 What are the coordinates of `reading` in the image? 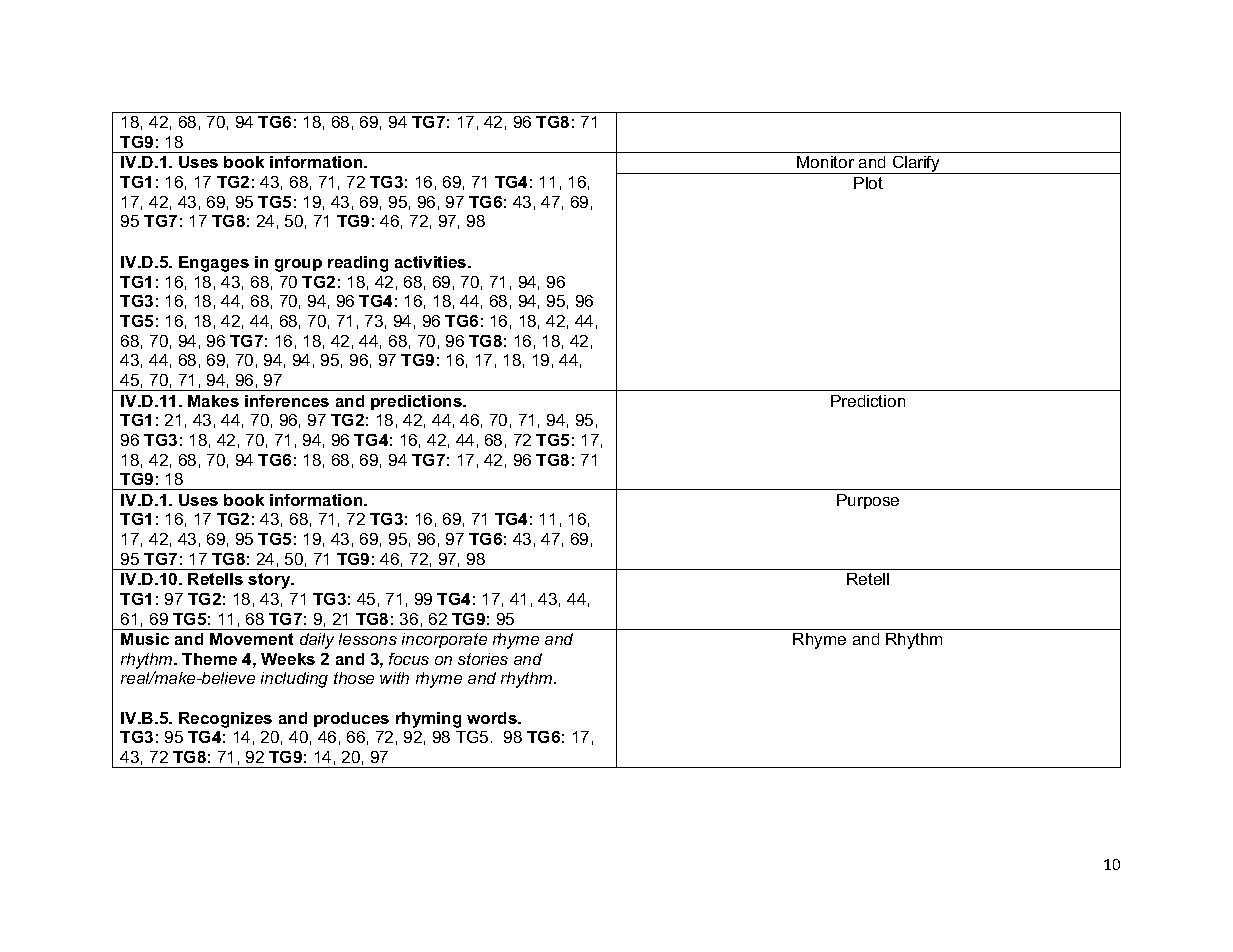 It's located at (358, 264).
